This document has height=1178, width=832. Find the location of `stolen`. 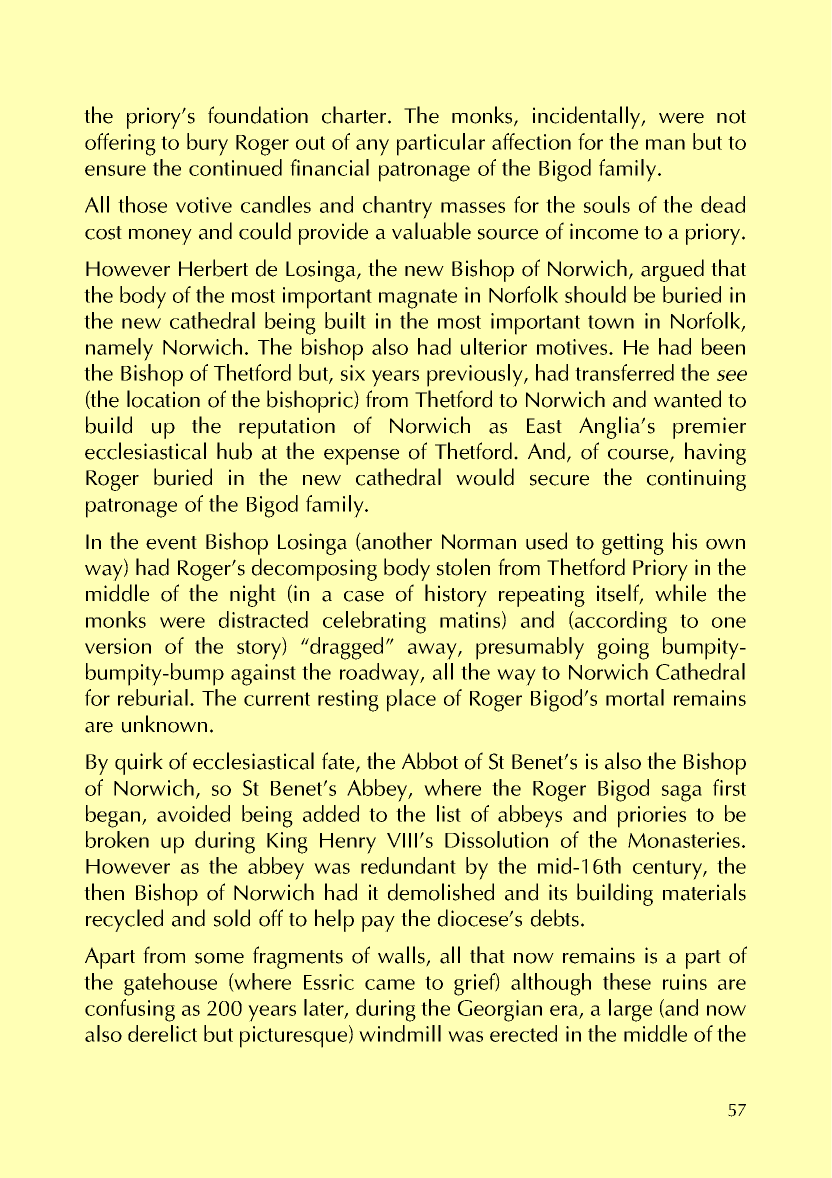

stolen is located at coordinates (463, 567).
